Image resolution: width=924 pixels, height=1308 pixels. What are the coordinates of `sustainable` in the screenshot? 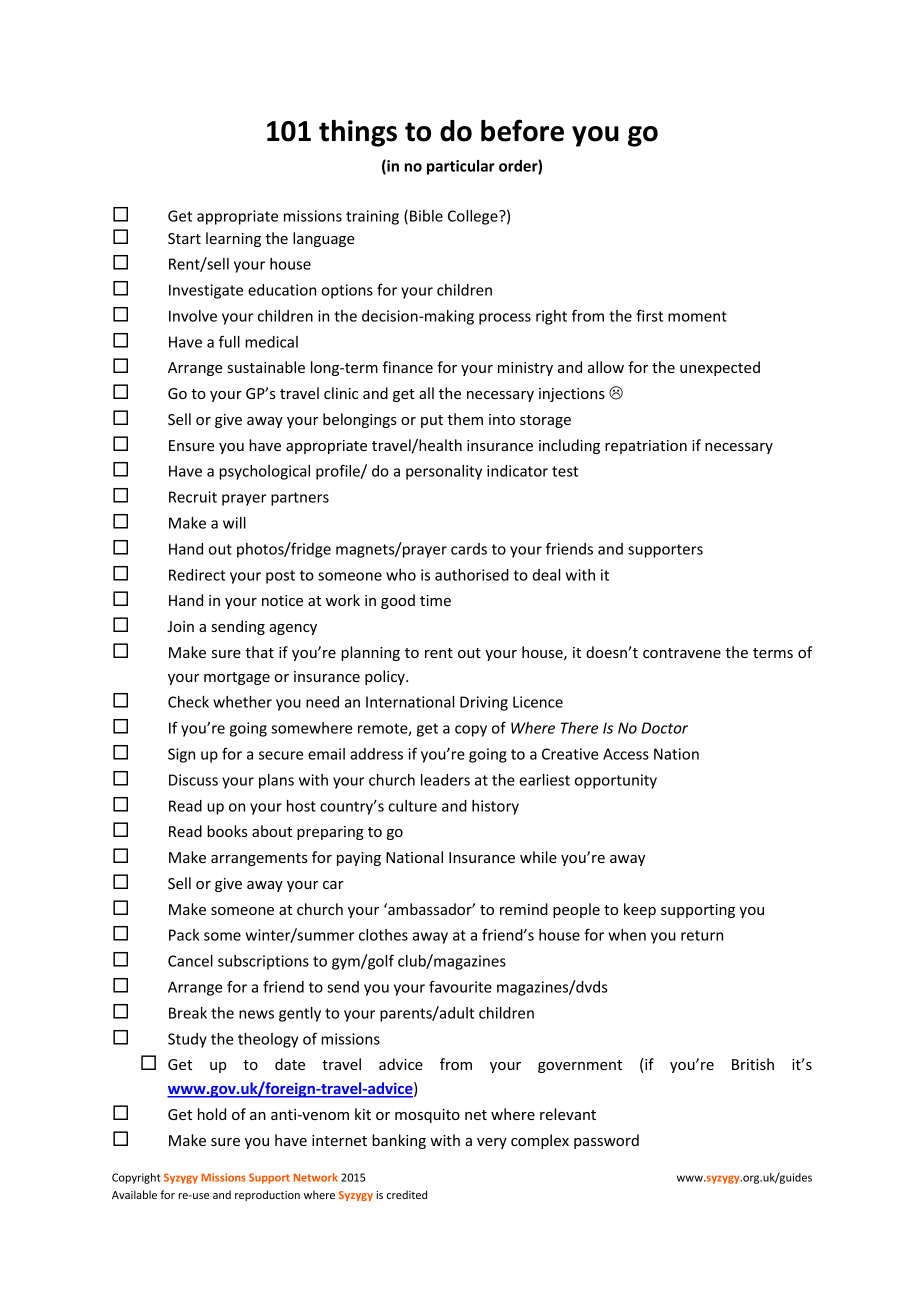 It's located at (266, 367).
